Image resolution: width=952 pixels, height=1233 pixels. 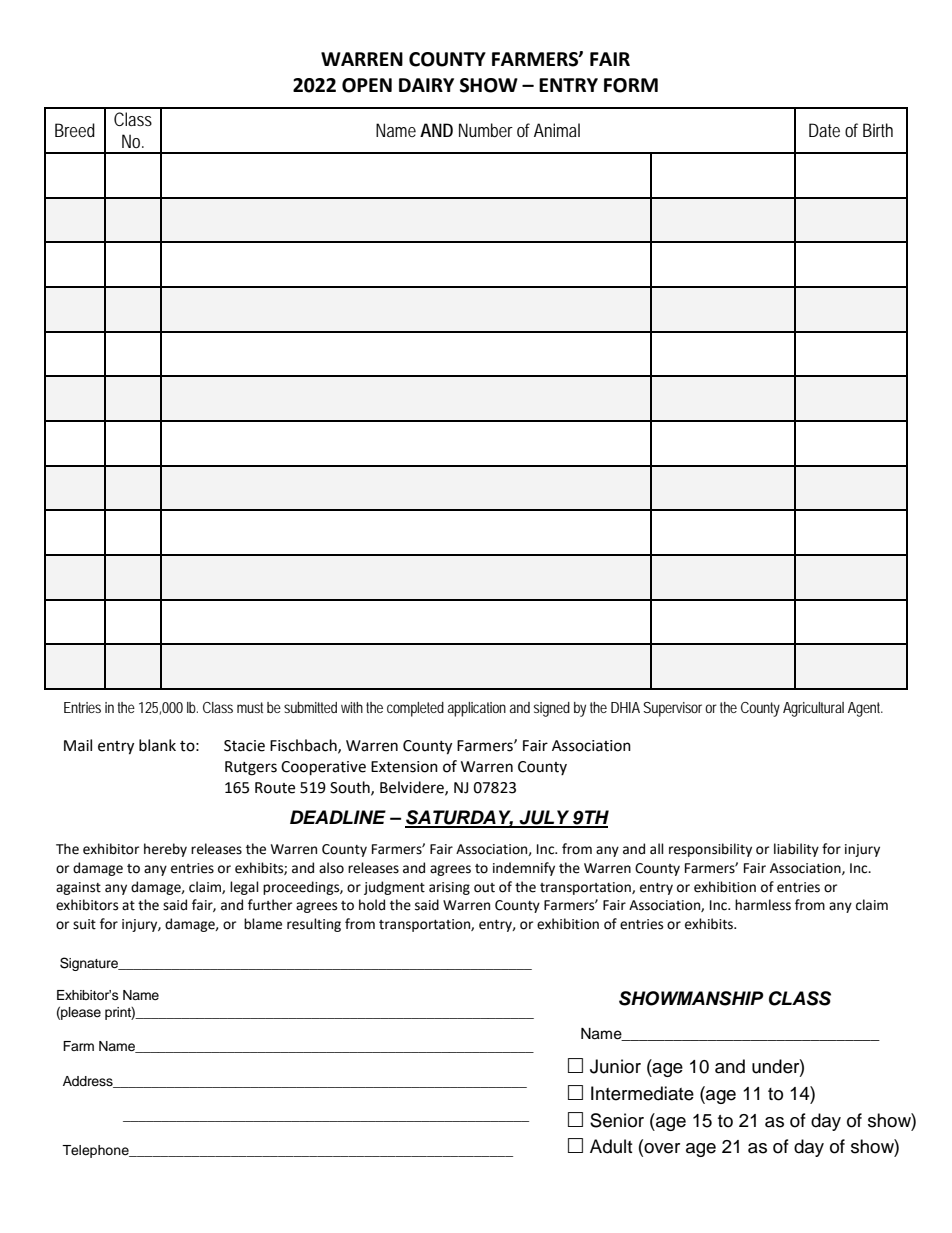 I want to click on Senior, so click(x=617, y=1120).
